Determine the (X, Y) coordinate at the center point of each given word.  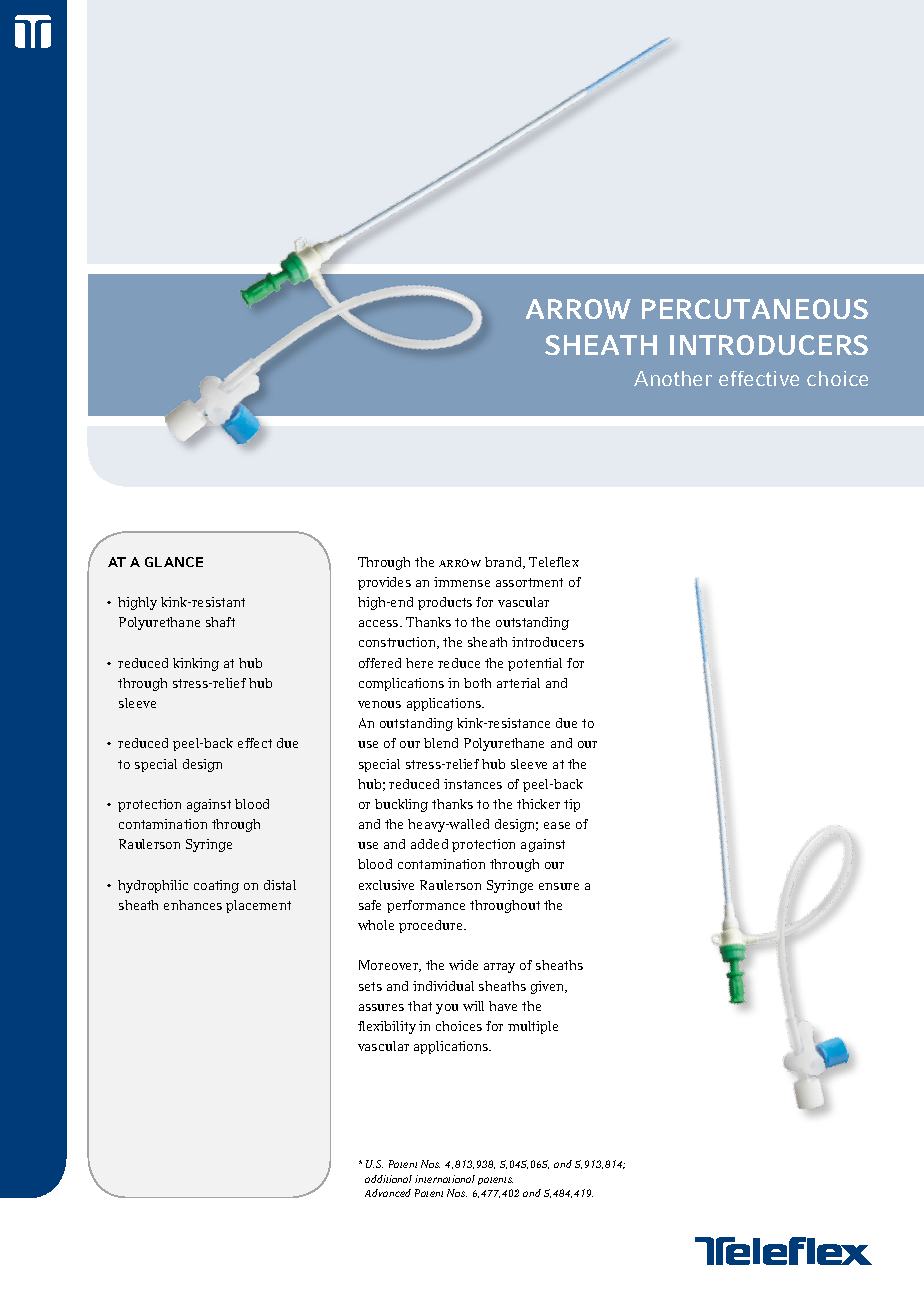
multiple (533, 1027)
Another (673, 378)
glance (174, 562)
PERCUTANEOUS (755, 309)
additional (388, 1179)
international (445, 1179)
